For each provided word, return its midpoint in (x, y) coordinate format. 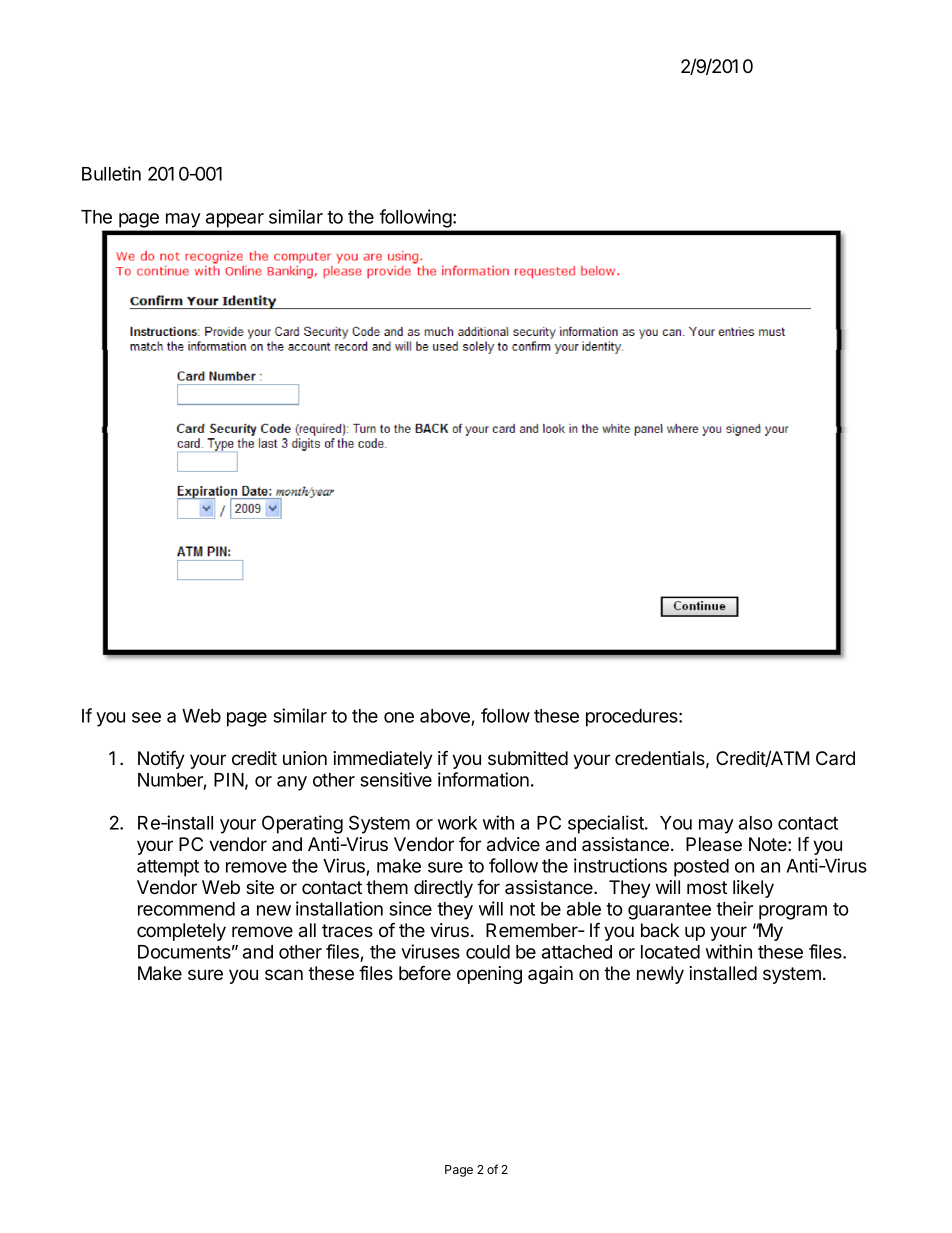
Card (835, 758)
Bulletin (111, 173)
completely (181, 932)
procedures (633, 718)
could (488, 952)
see (146, 717)
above (445, 716)
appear (235, 220)
